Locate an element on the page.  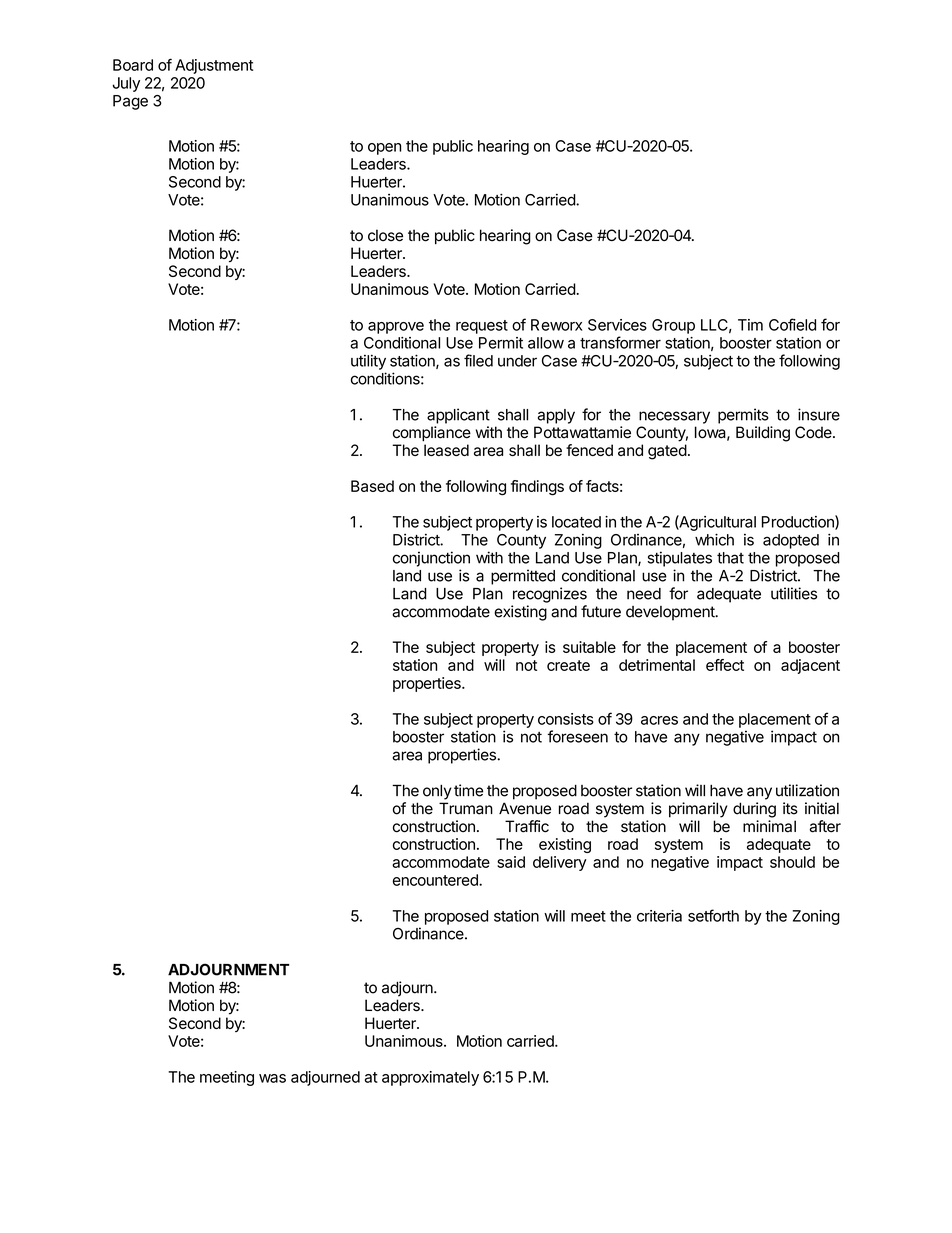
Based is located at coordinates (372, 486).
